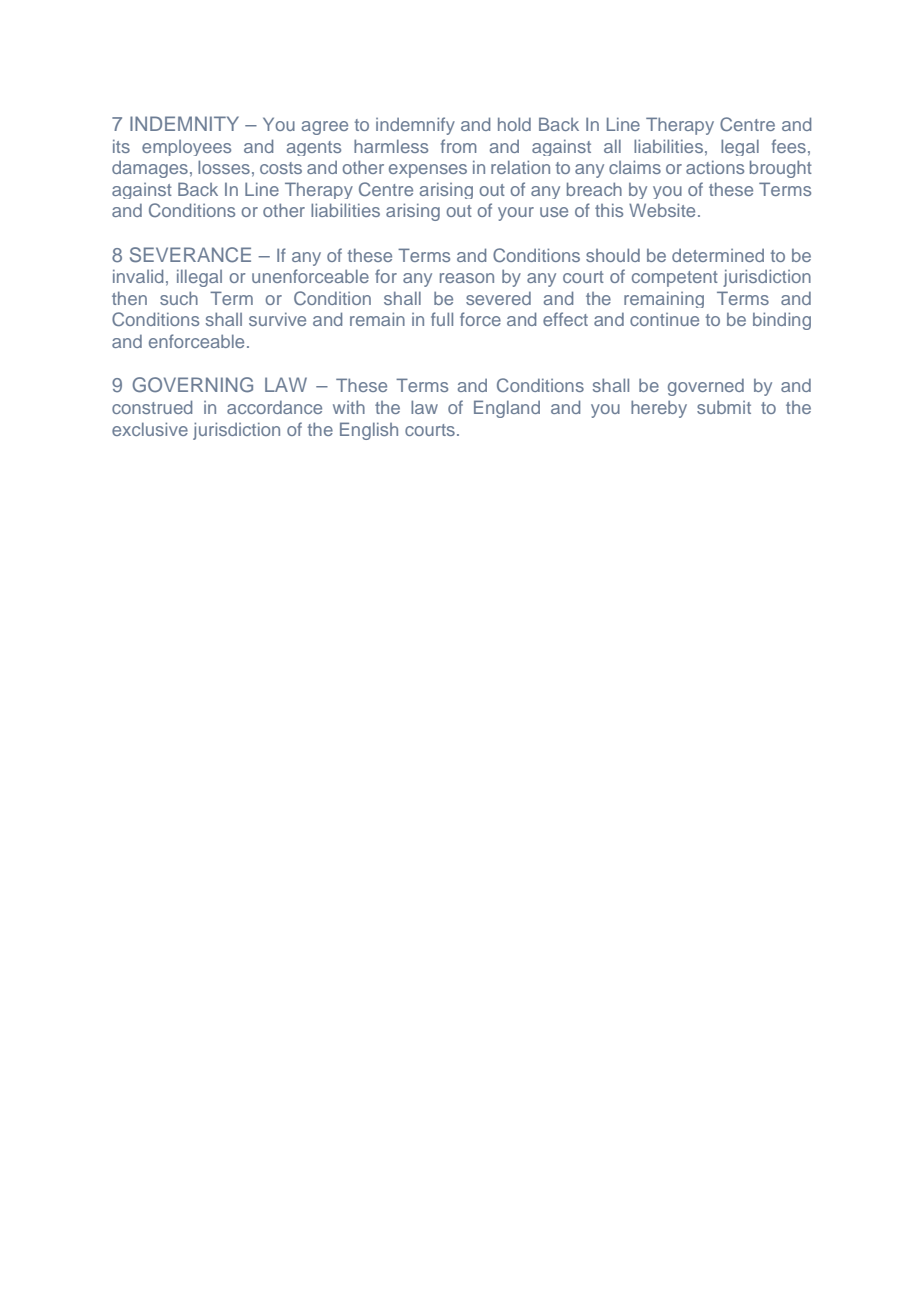 The width and height of the document is (924, 1308). What do you see at coordinates (428, 171) in the document?
I see `expenses` at bounding box center [428, 171].
